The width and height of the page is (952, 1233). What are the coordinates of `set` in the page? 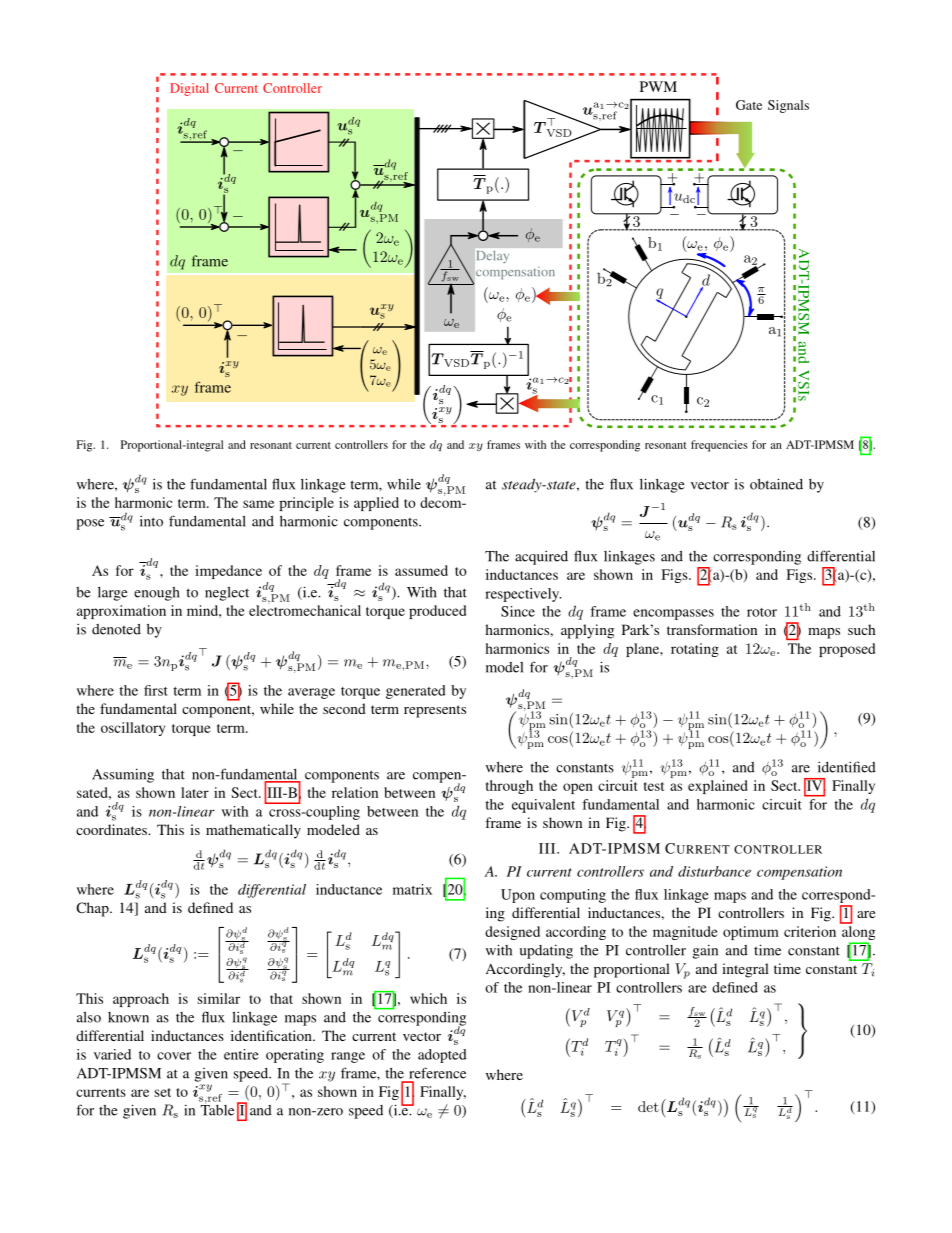 It's located at (163, 1092).
